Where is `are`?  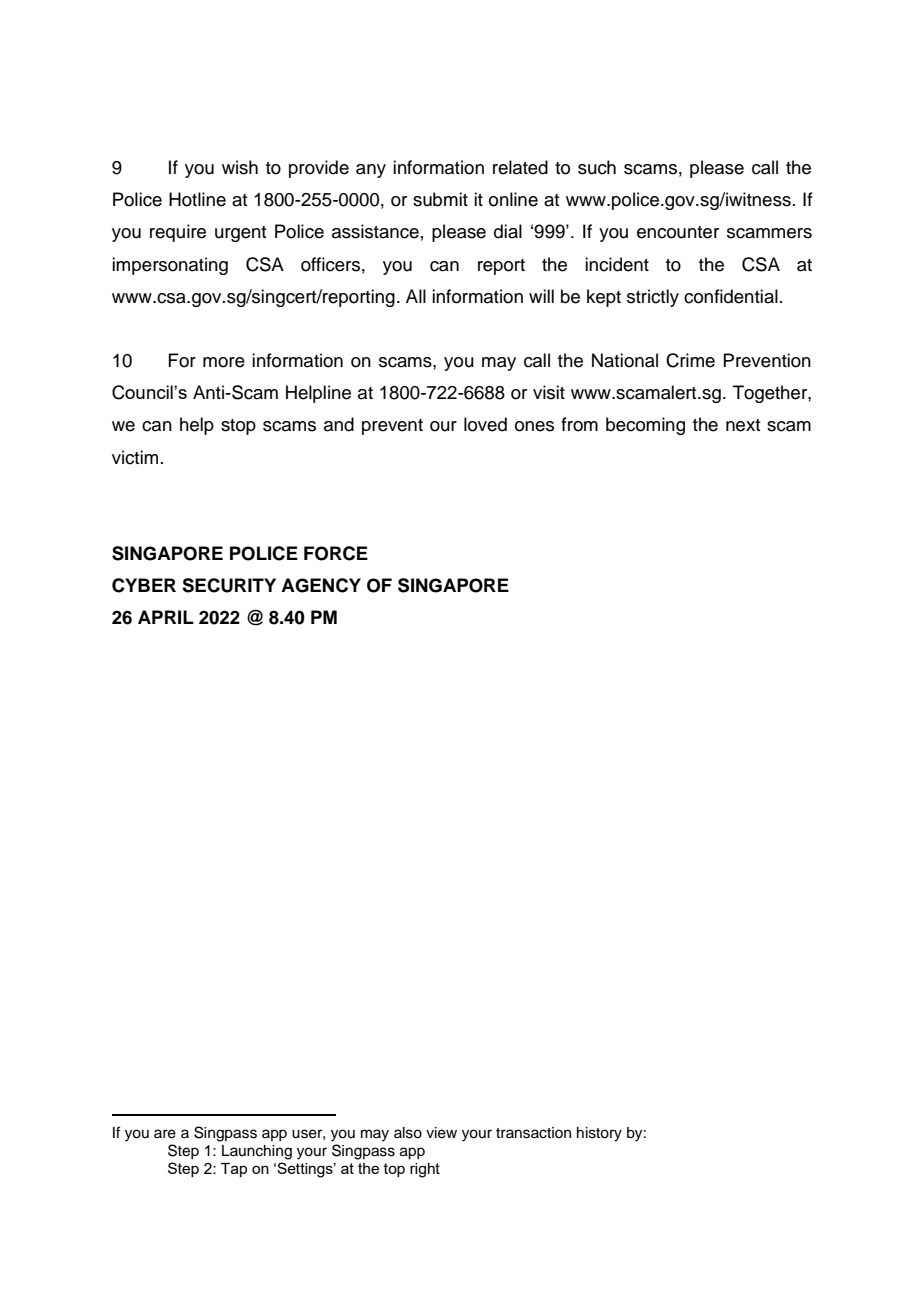
are is located at coordinates (165, 1134).
